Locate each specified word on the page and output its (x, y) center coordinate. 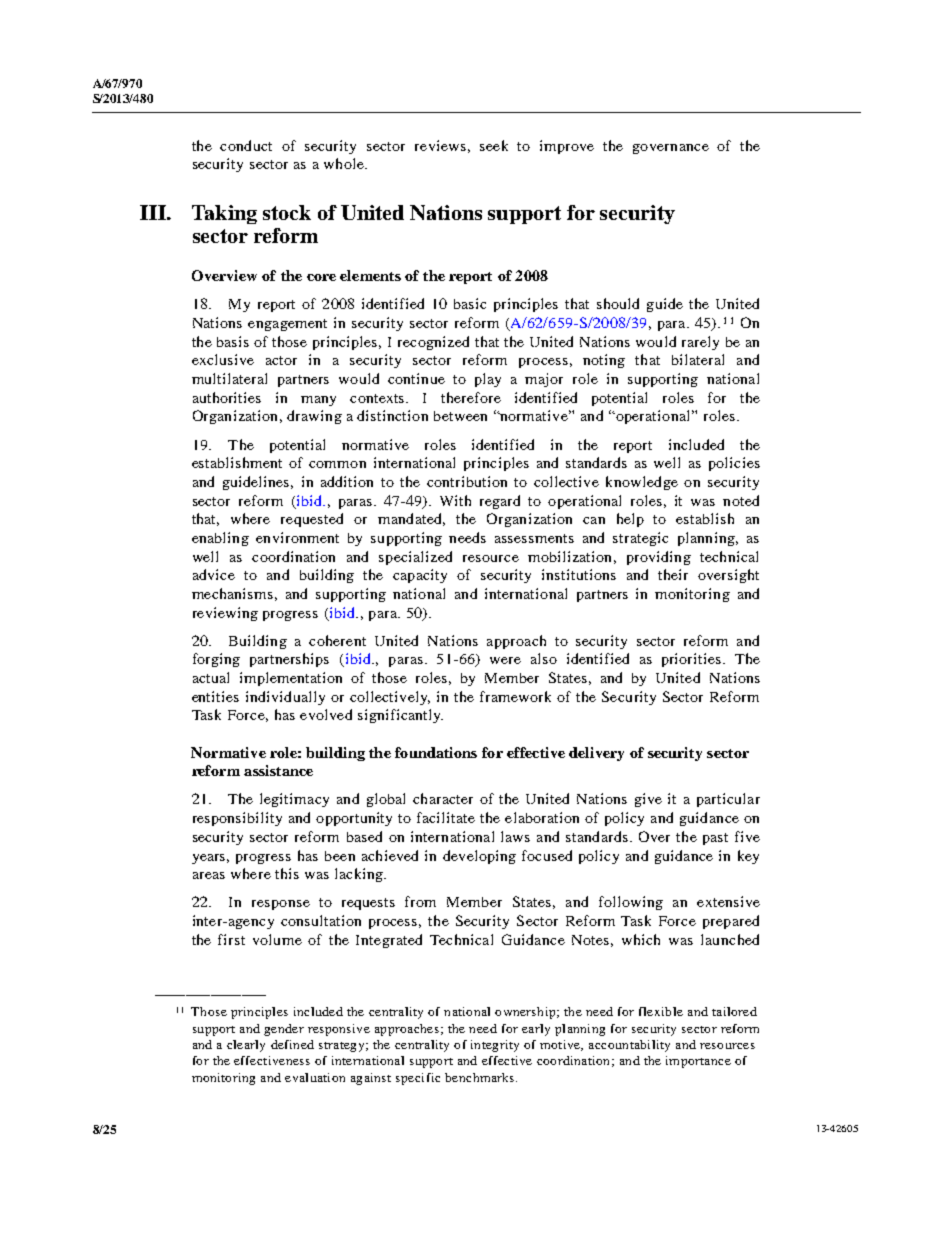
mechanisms (232, 593)
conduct (246, 145)
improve (567, 147)
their (673, 574)
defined (292, 1044)
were (505, 660)
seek (494, 145)
